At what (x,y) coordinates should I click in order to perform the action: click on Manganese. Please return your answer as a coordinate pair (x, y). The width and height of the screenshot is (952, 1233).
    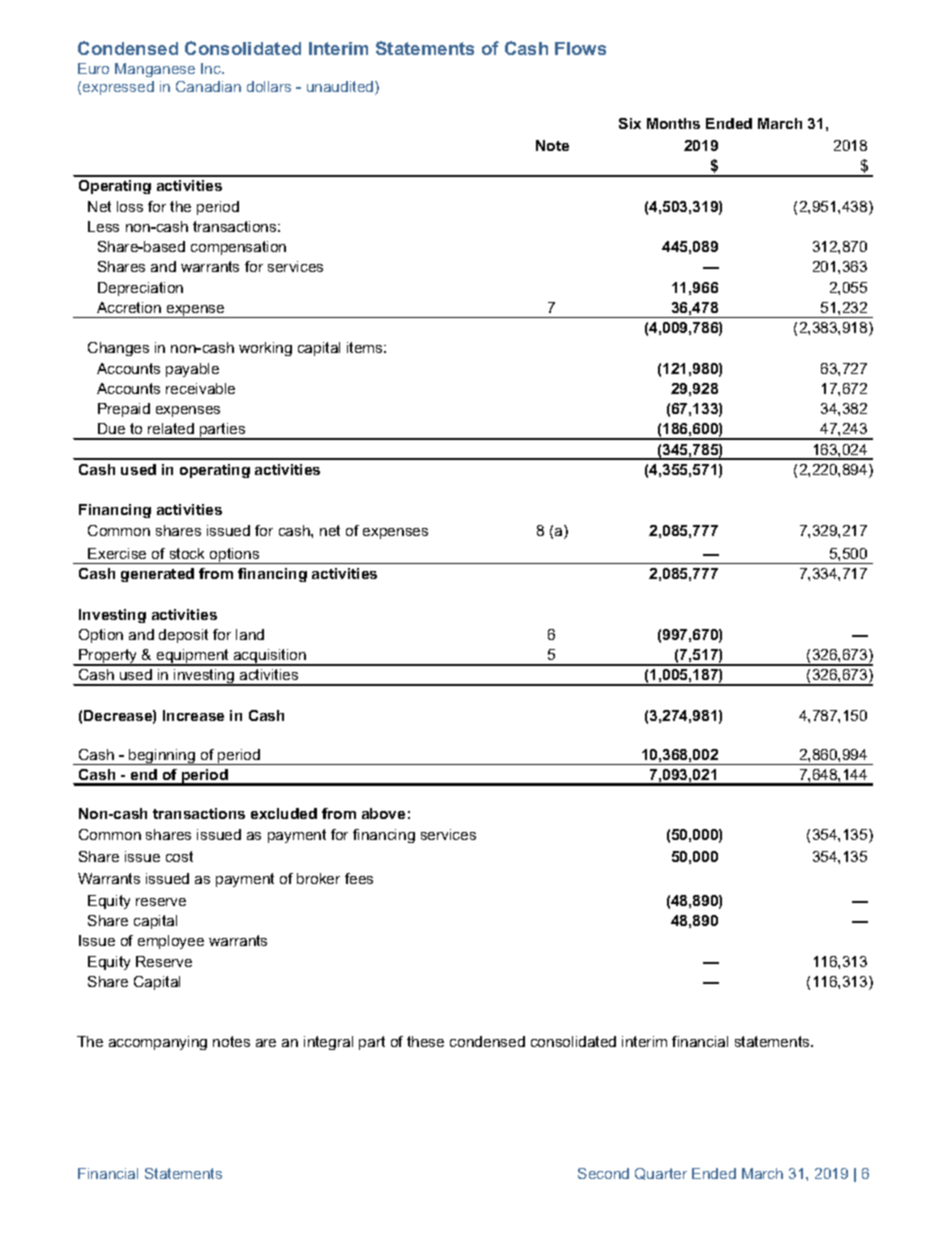
    Looking at the image, I should click on (155, 70).
